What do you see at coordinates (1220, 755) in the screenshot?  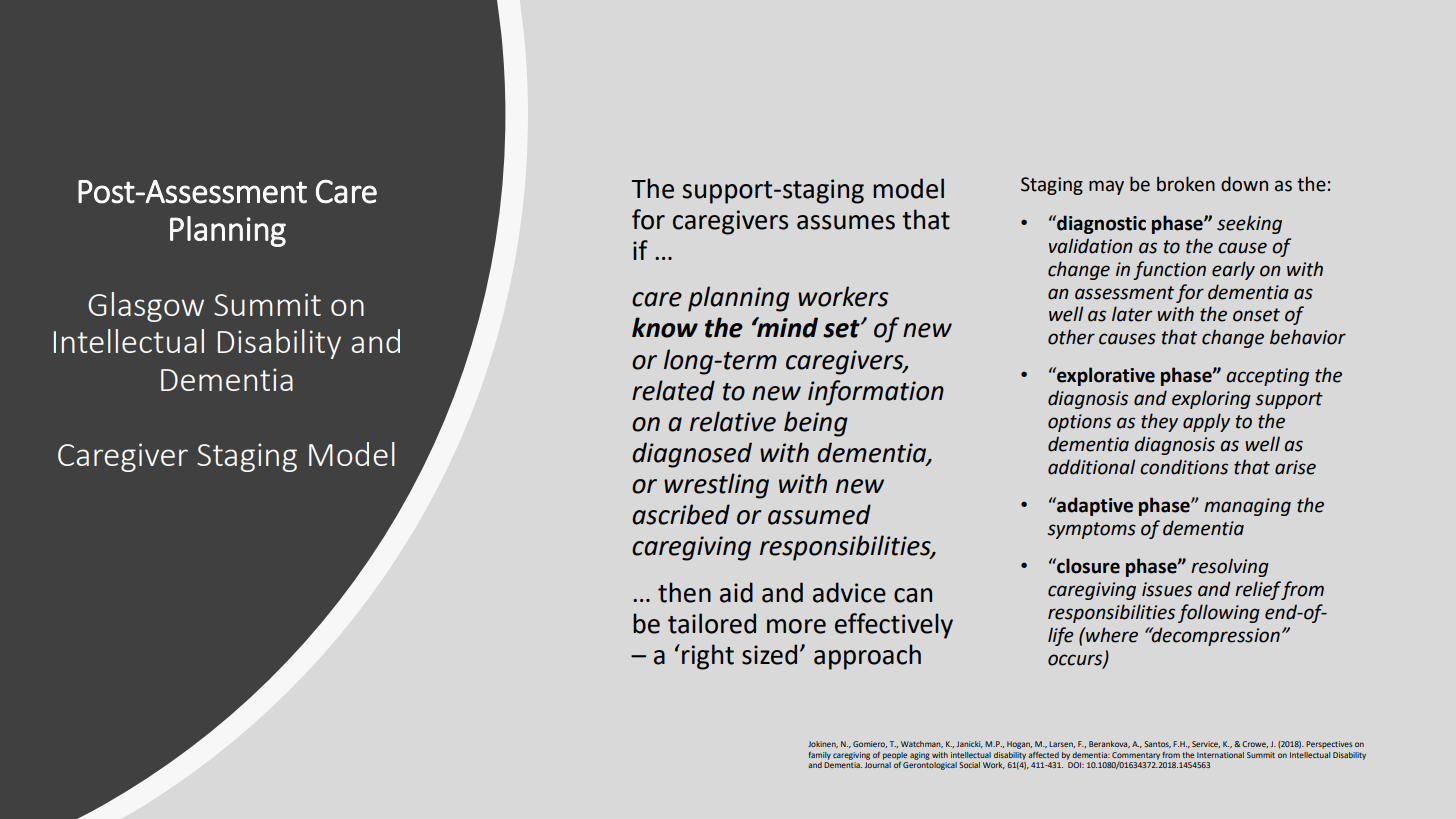 I see `International` at bounding box center [1220, 755].
